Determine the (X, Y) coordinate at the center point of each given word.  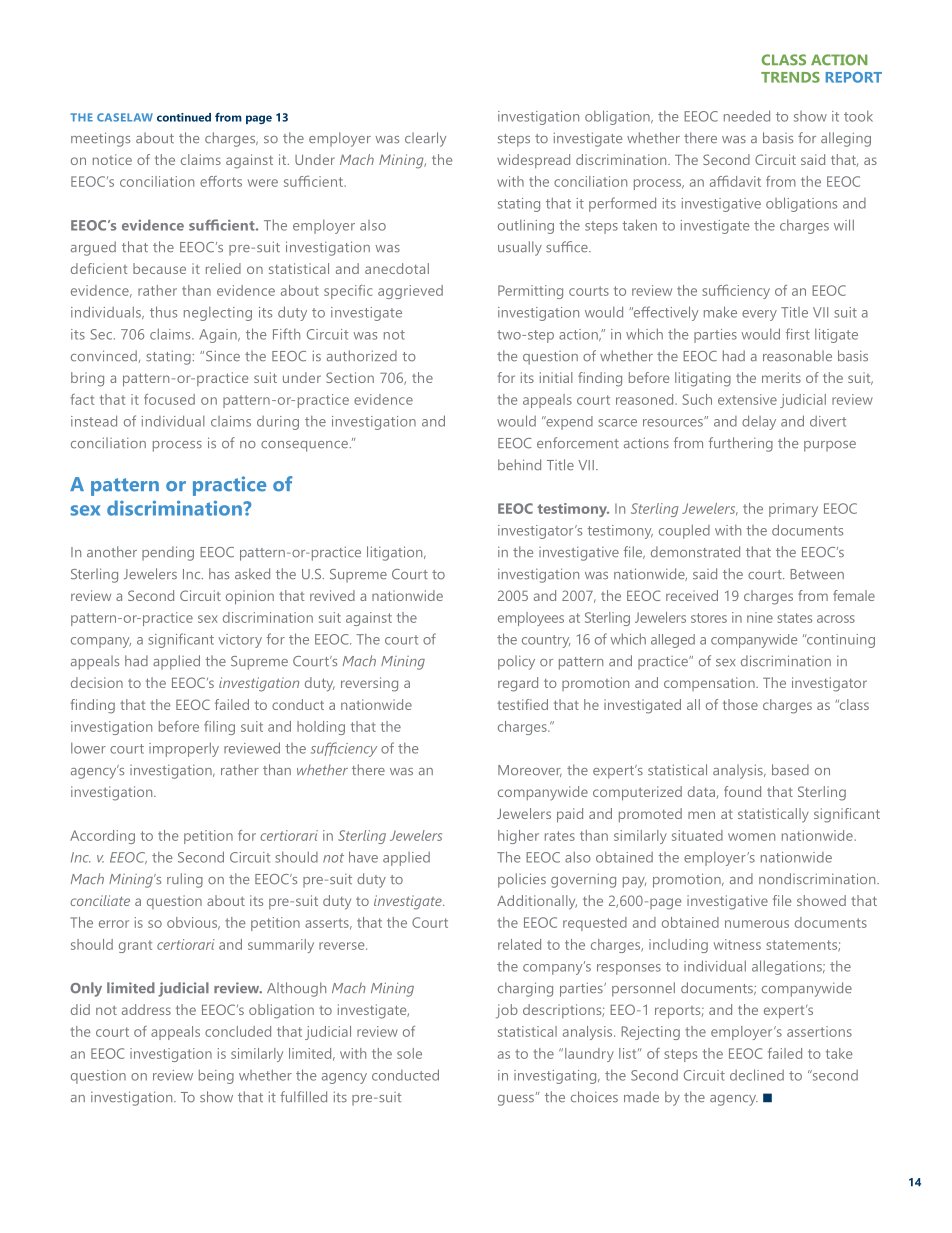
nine (760, 617)
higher (518, 837)
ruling (185, 880)
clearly (425, 139)
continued (184, 117)
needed (747, 116)
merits (781, 377)
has (219, 574)
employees (531, 619)
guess (516, 1100)
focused (169, 399)
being (216, 1076)
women (751, 837)
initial (556, 377)
